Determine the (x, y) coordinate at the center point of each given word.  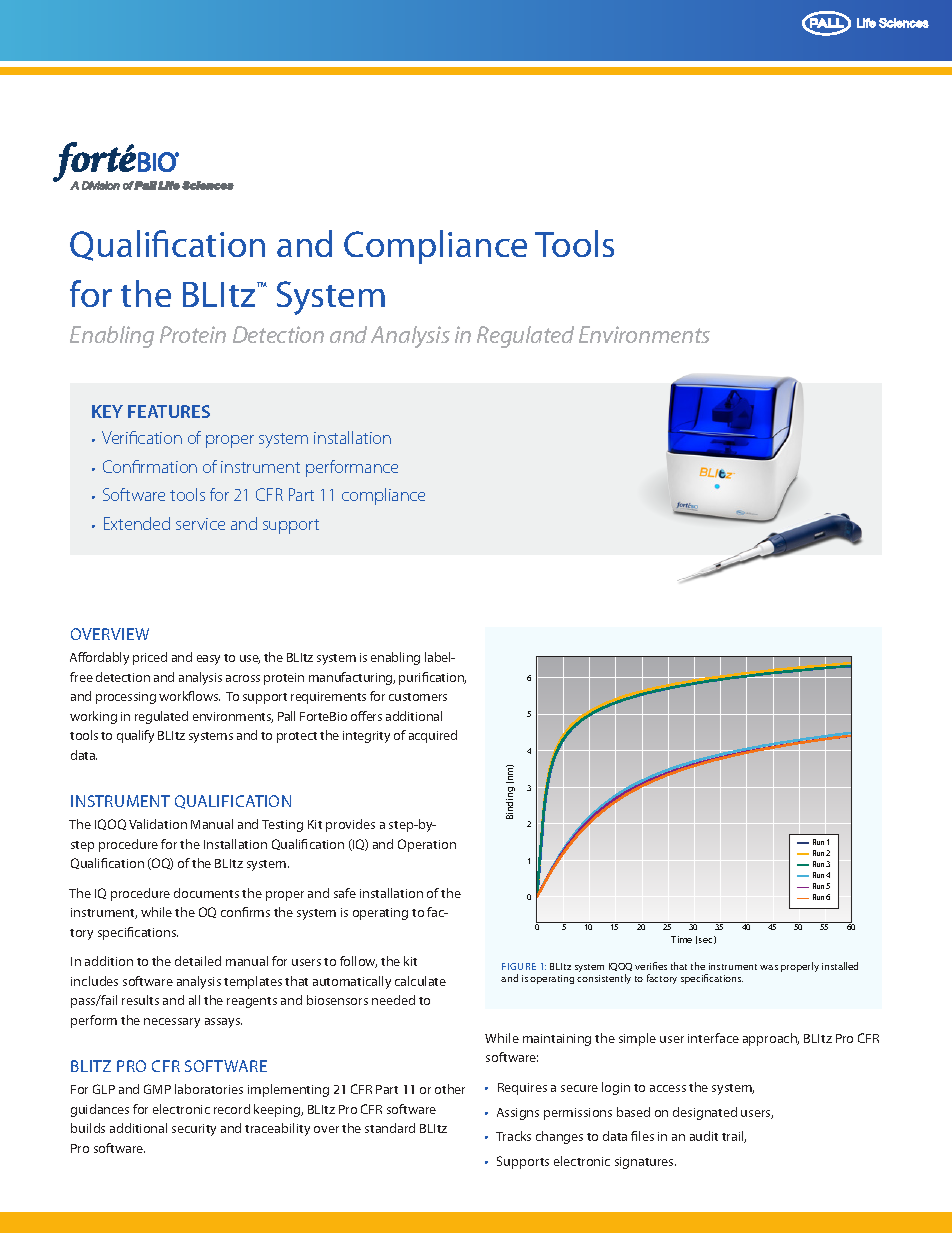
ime (685, 939)
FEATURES (169, 411)
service (200, 524)
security (194, 1130)
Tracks (513, 1136)
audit (704, 1136)
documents (206, 893)
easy (208, 660)
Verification (142, 437)
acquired (433, 736)
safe (345, 893)
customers (418, 697)
